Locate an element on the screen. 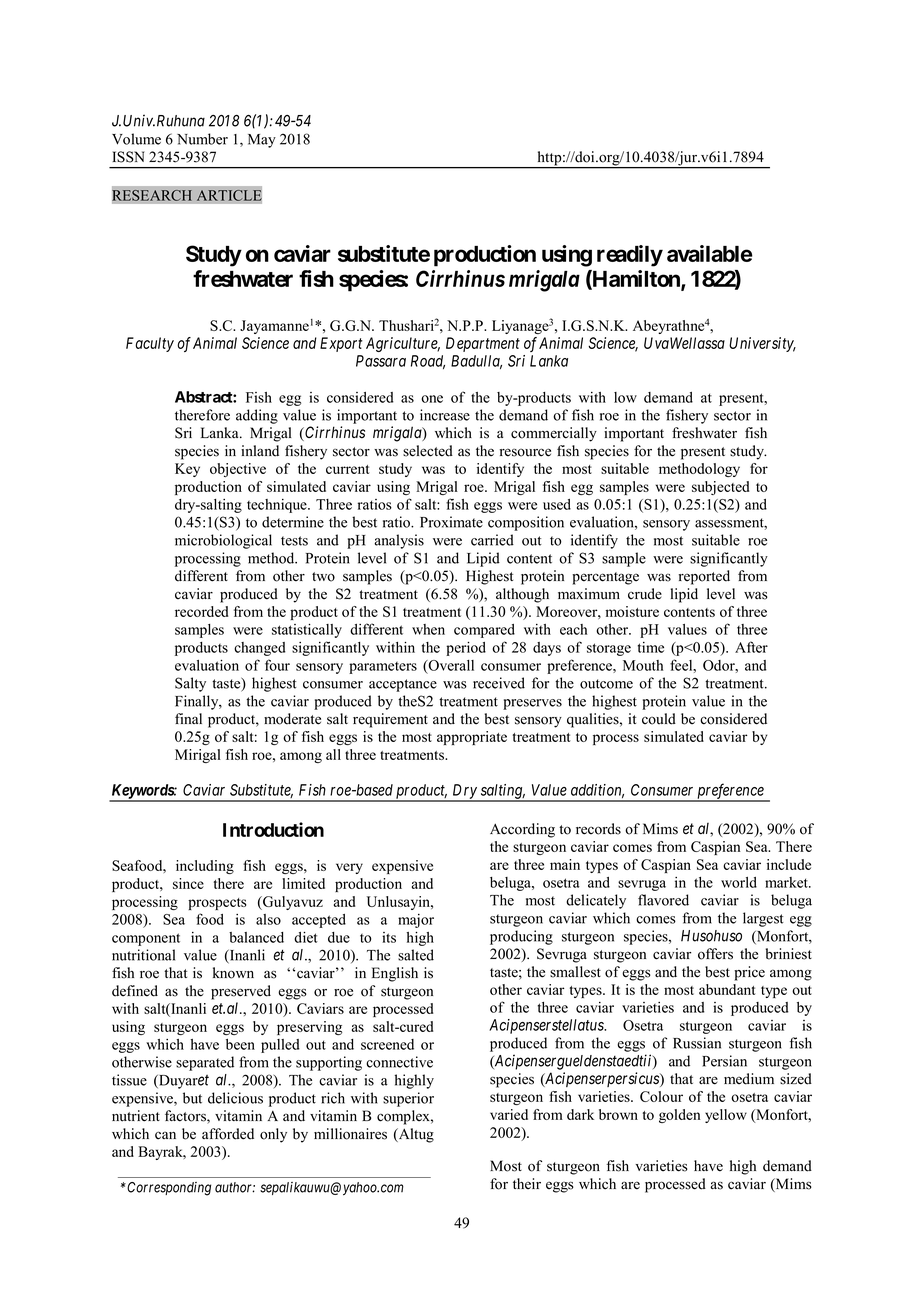 The width and height of the screenshot is (924, 1308). Department is located at coordinates (483, 344).
